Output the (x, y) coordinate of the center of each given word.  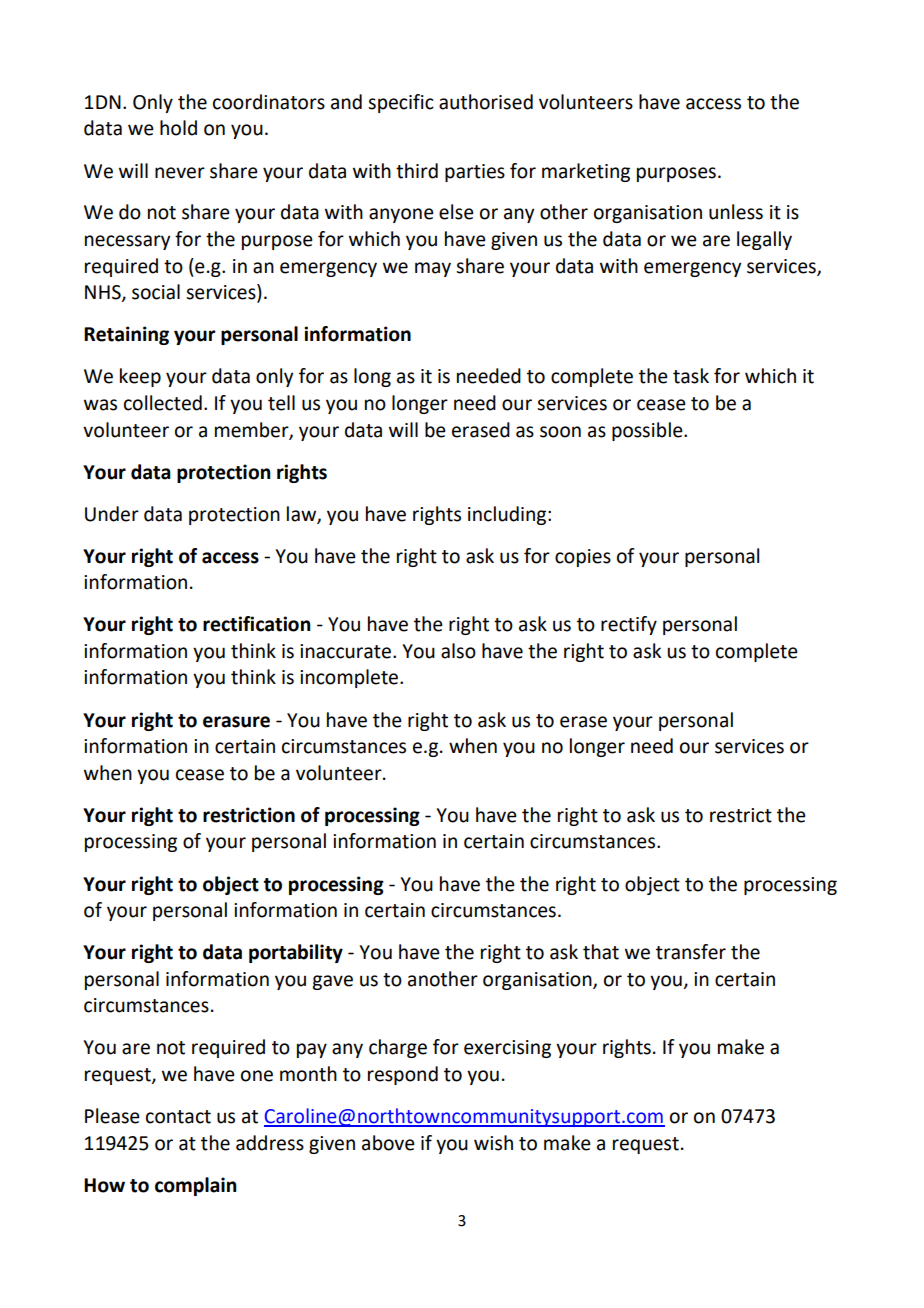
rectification (256, 624)
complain (195, 1186)
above (388, 1143)
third (417, 171)
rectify (629, 625)
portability (296, 953)
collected (163, 403)
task (691, 376)
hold (178, 128)
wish (493, 1143)
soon (560, 432)
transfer (691, 952)
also (458, 651)
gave (332, 982)
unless (736, 212)
